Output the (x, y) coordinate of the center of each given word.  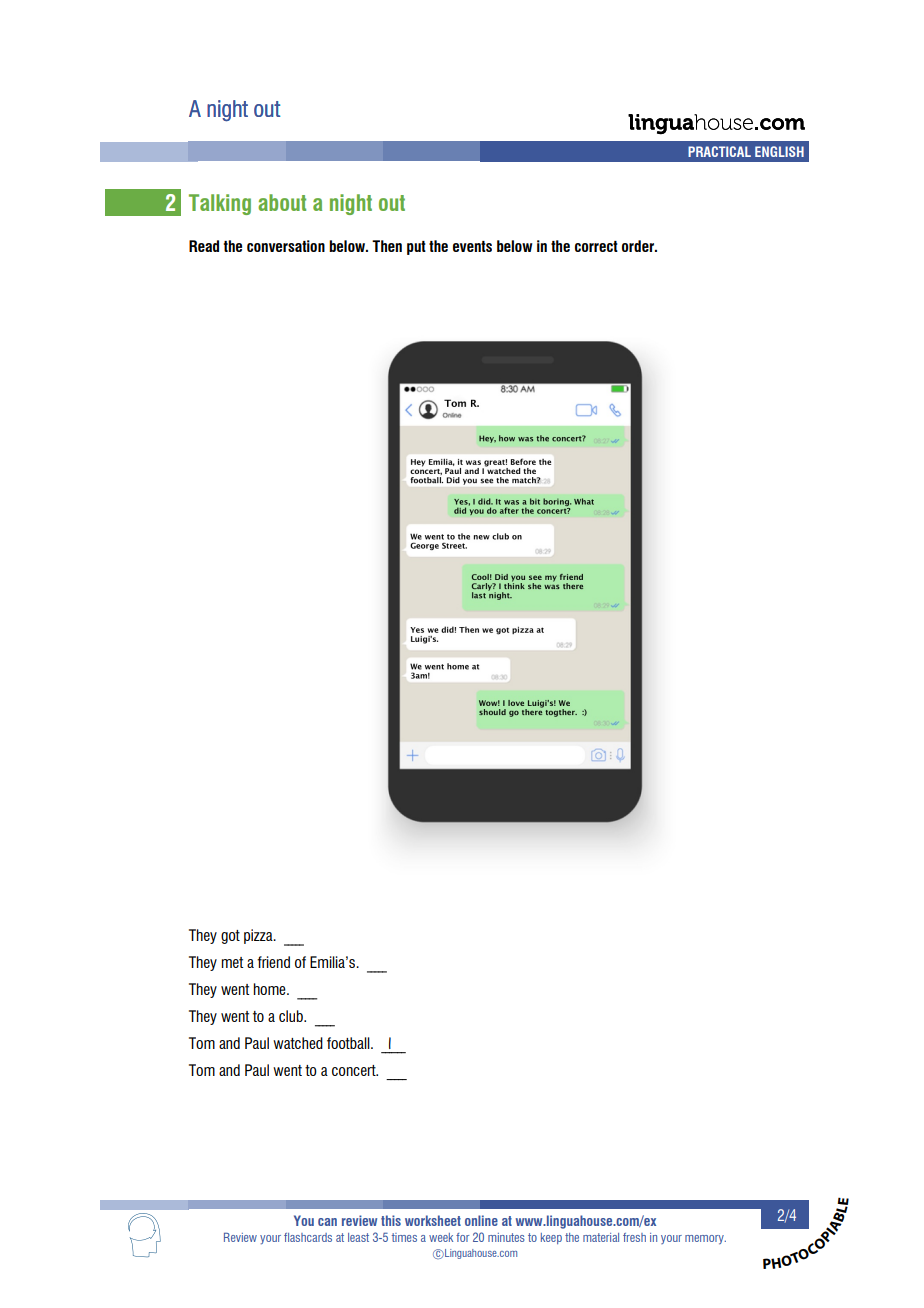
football (349, 1043)
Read (204, 246)
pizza (259, 936)
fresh (634, 1237)
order (639, 246)
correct (596, 246)
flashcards (308, 1237)
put (416, 248)
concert (355, 1070)
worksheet (433, 1220)
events (472, 246)
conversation (286, 246)
